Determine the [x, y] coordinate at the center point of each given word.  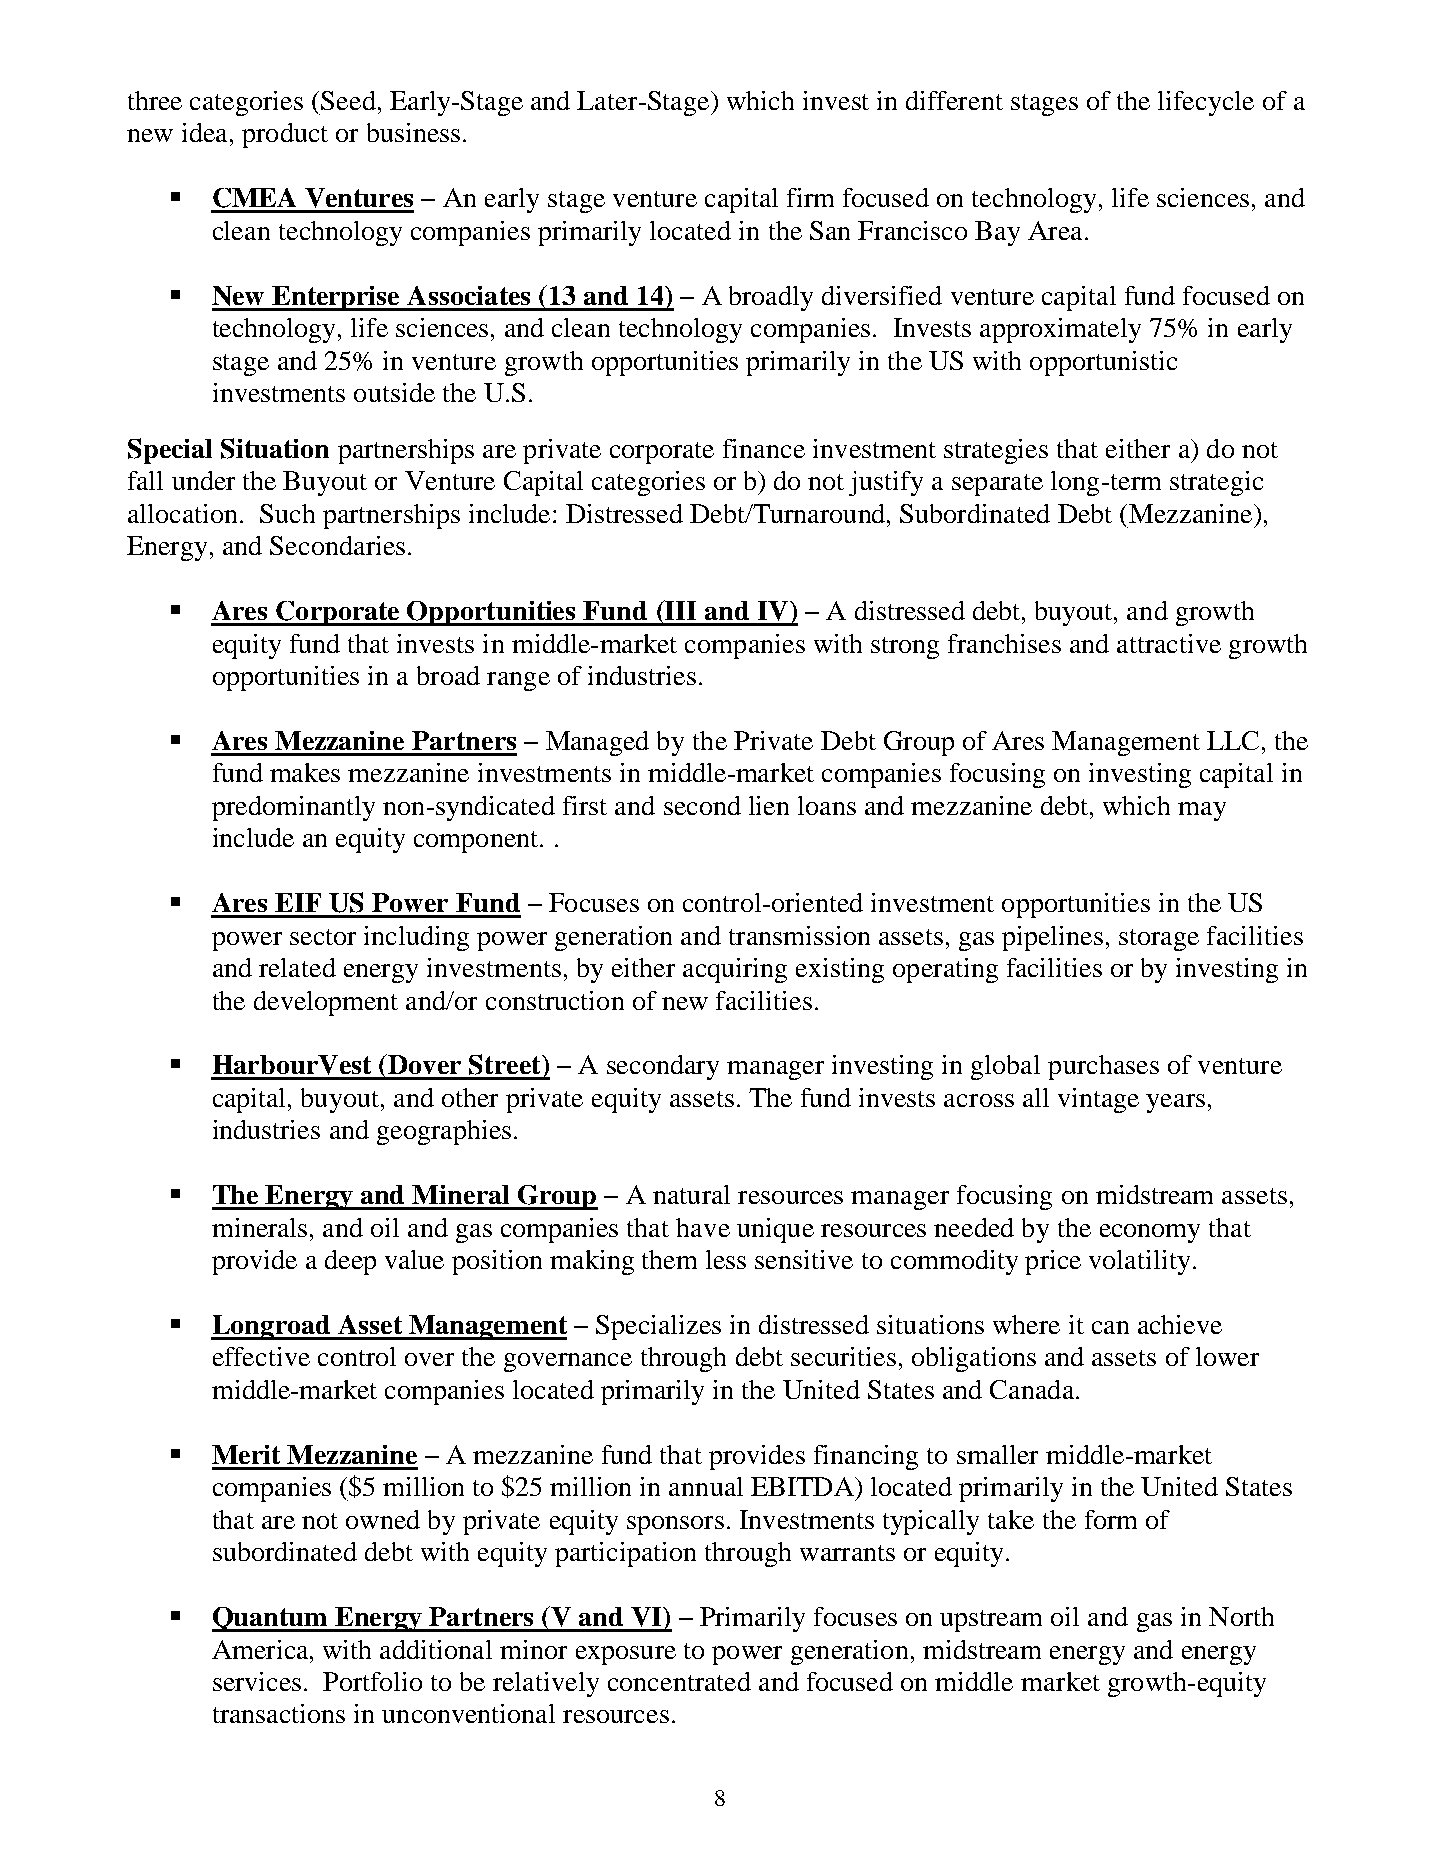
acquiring [735, 970]
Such [287, 513]
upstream [991, 1621]
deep [350, 1262]
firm [810, 197]
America [261, 1649]
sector [323, 937]
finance [764, 448]
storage [1159, 940]
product [285, 135]
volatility [1139, 1262]
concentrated [679, 1681]
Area [1055, 230]
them [669, 1259]
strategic [1216, 483]
